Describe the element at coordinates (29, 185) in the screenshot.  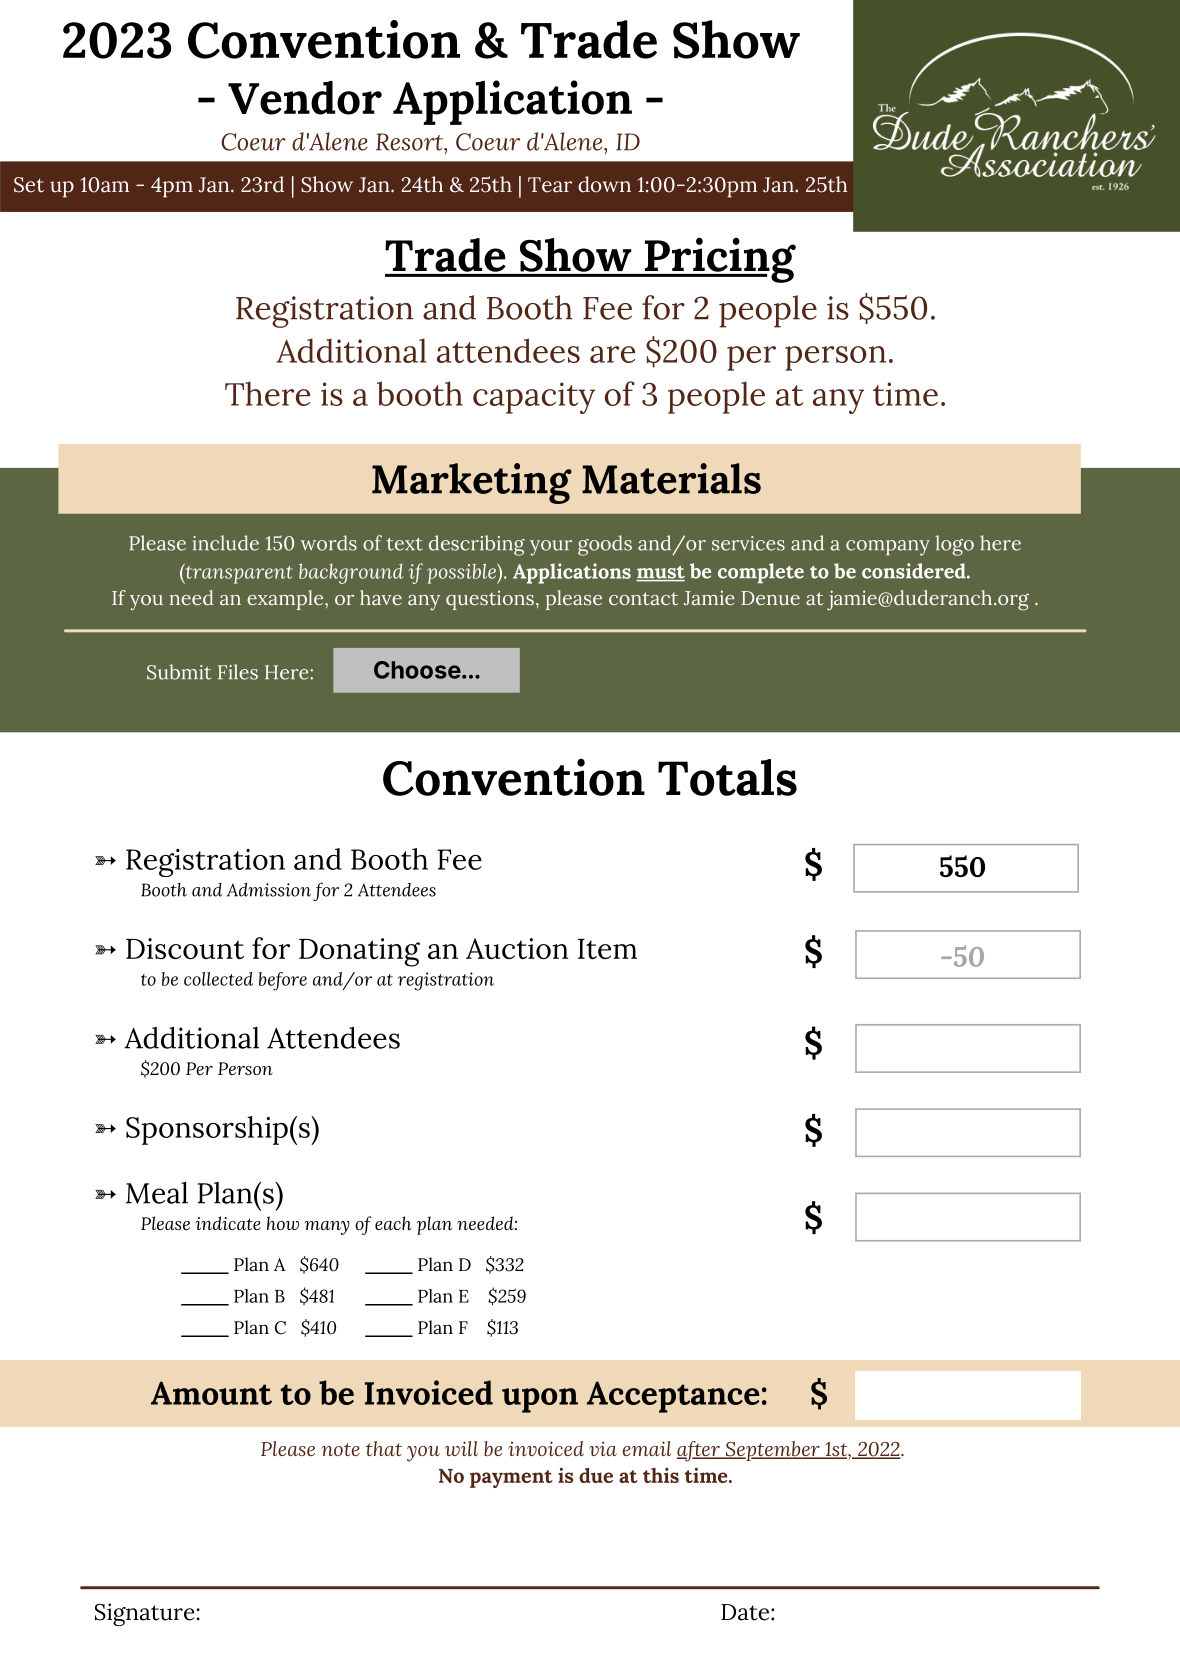
I see `Set` at that location.
